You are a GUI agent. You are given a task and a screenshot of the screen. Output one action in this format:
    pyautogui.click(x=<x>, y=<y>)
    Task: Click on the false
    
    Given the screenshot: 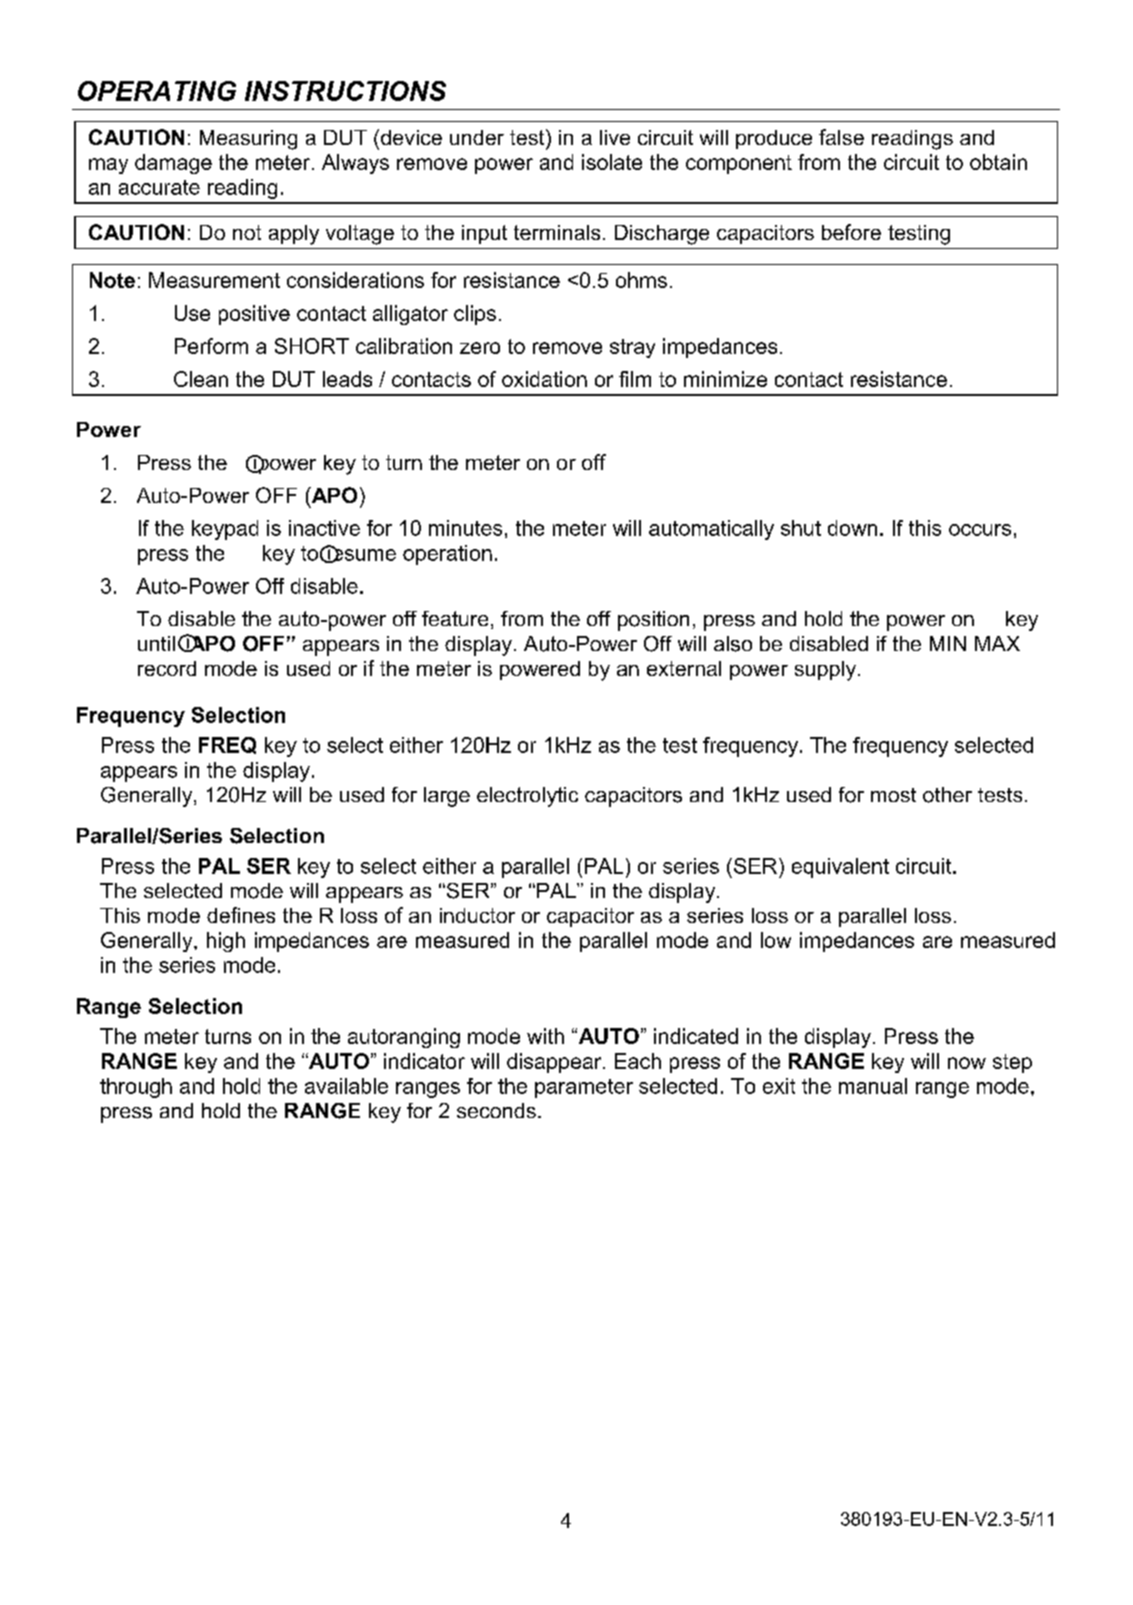 What is the action you would take?
    pyautogui.click(x=841, y=137)
